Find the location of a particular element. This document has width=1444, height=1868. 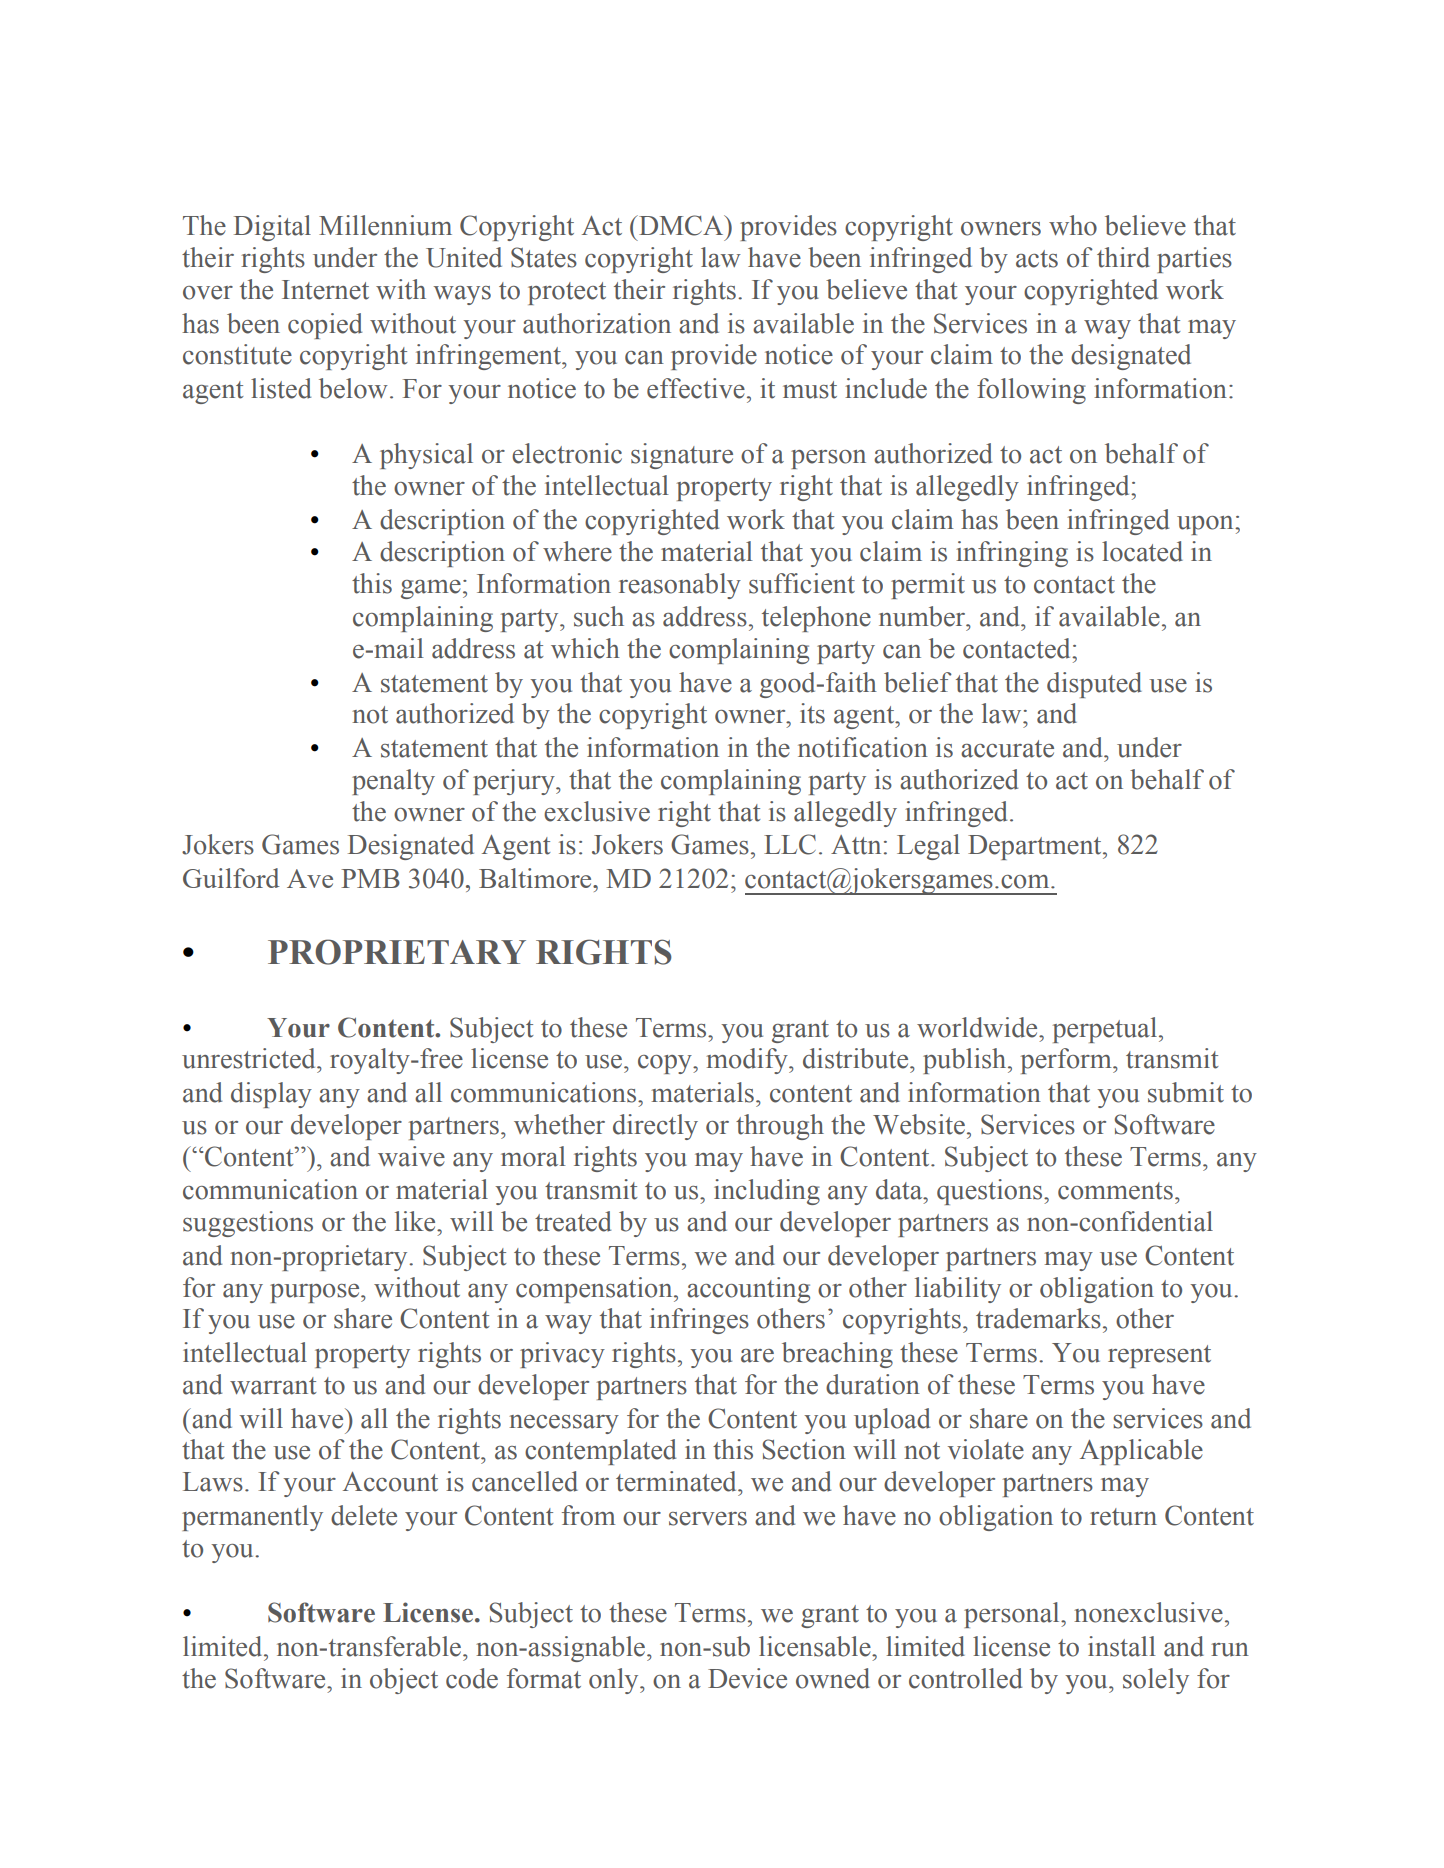

perpetual is located at coordinates (1105, 1030).
